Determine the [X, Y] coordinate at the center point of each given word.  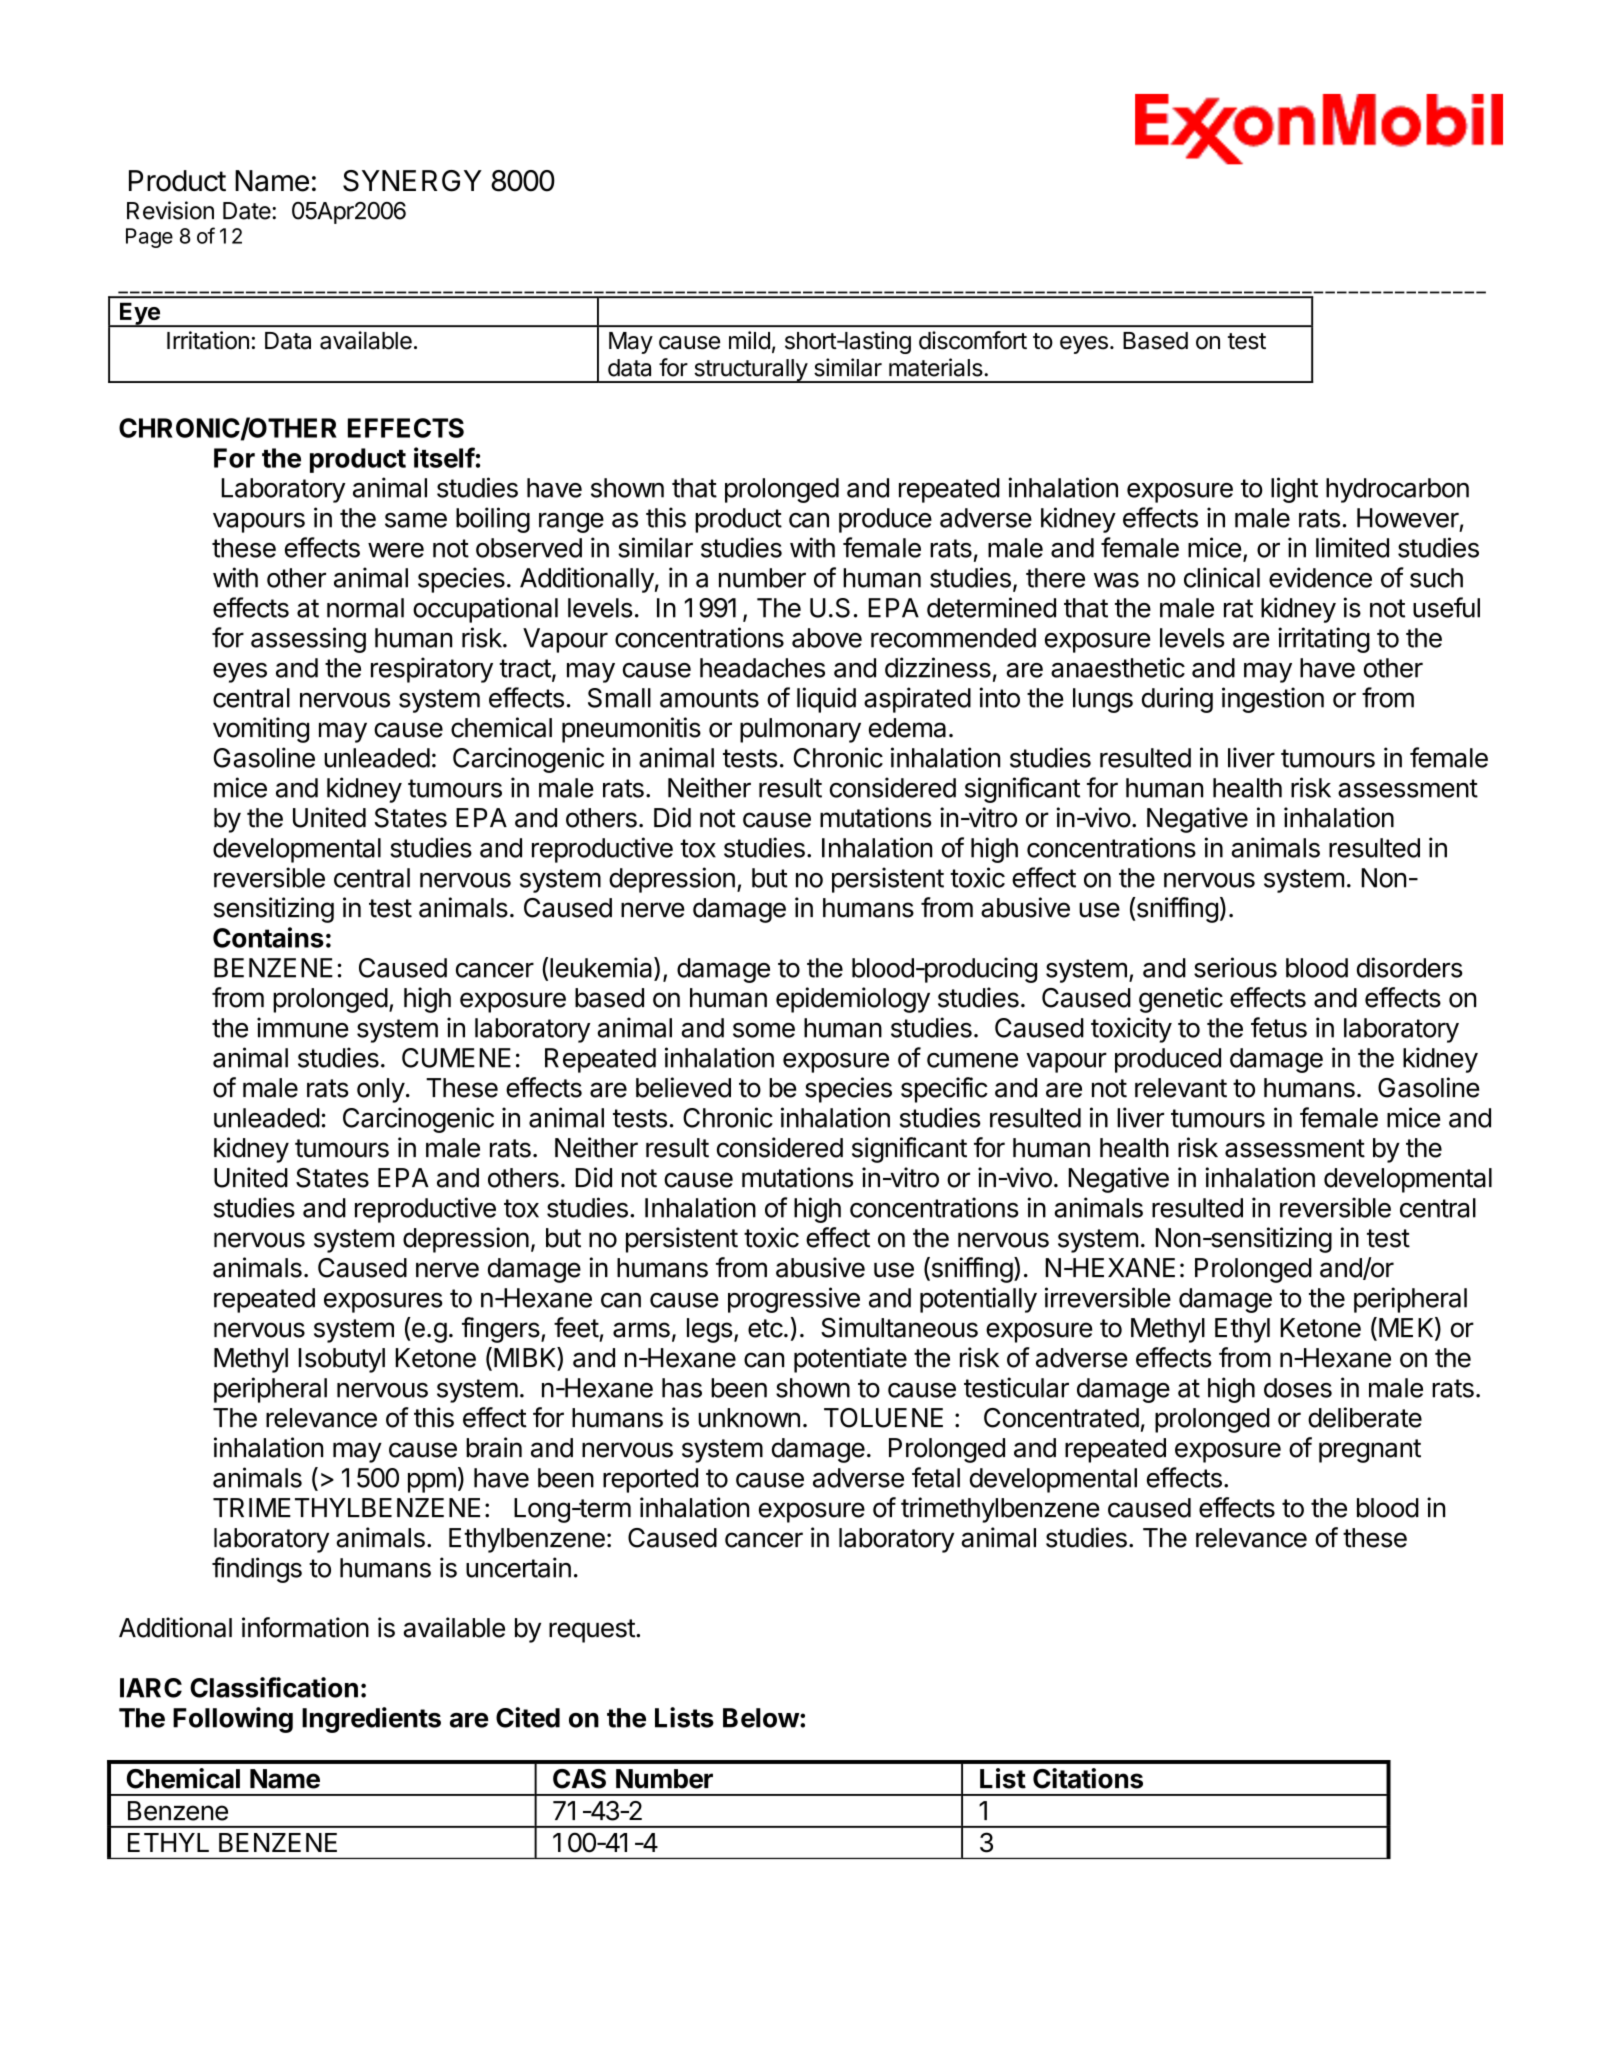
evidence [1320, 577]
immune [303, 1027]
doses [1298, 1388]
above [827, 638]
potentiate [850, 1360]
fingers [501, 1330]
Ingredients [371, 1720]
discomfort [973, 340]
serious [1235, 967]
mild [749, 340]
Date [247, 211]
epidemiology [853, 1000]
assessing [308, 640]
